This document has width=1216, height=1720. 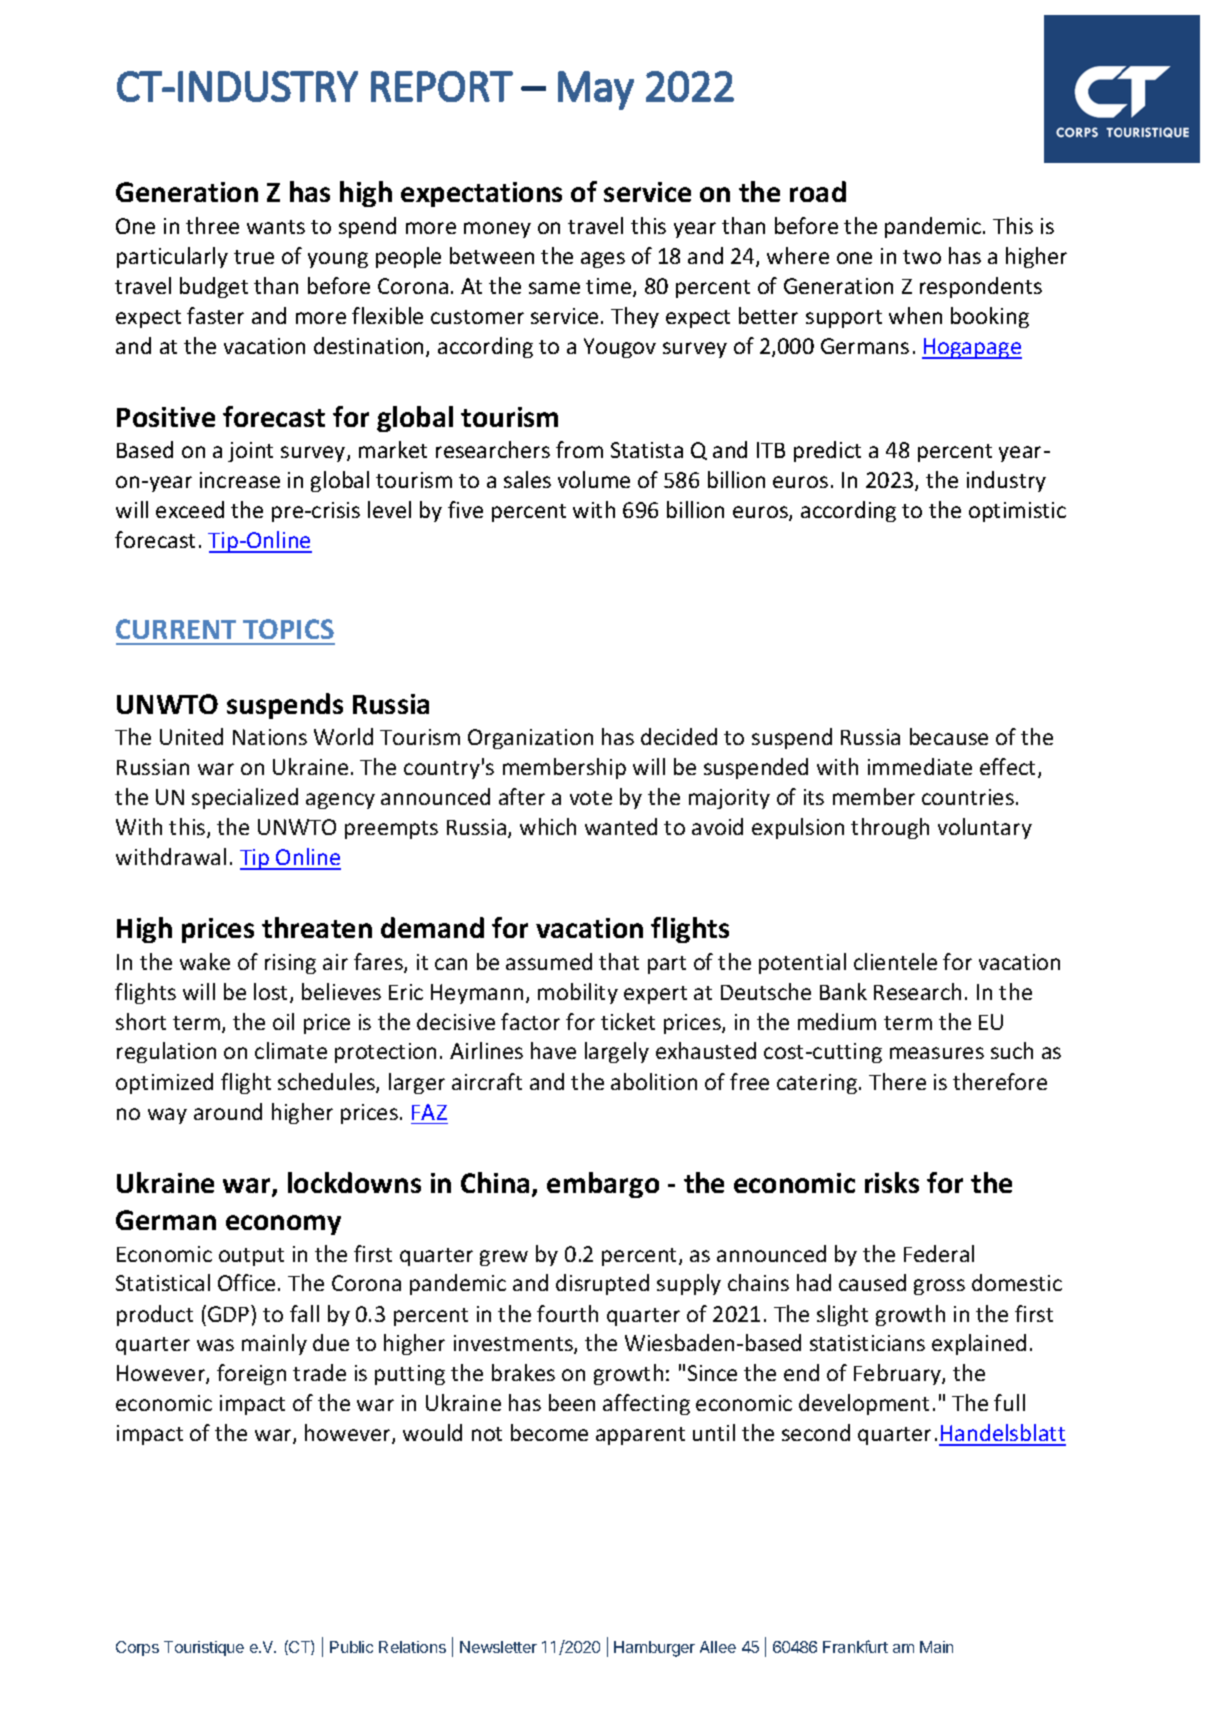 What do you see at coordinates (578, 993) in the document?
I see `mobility` at bounding box center [578, 993].
